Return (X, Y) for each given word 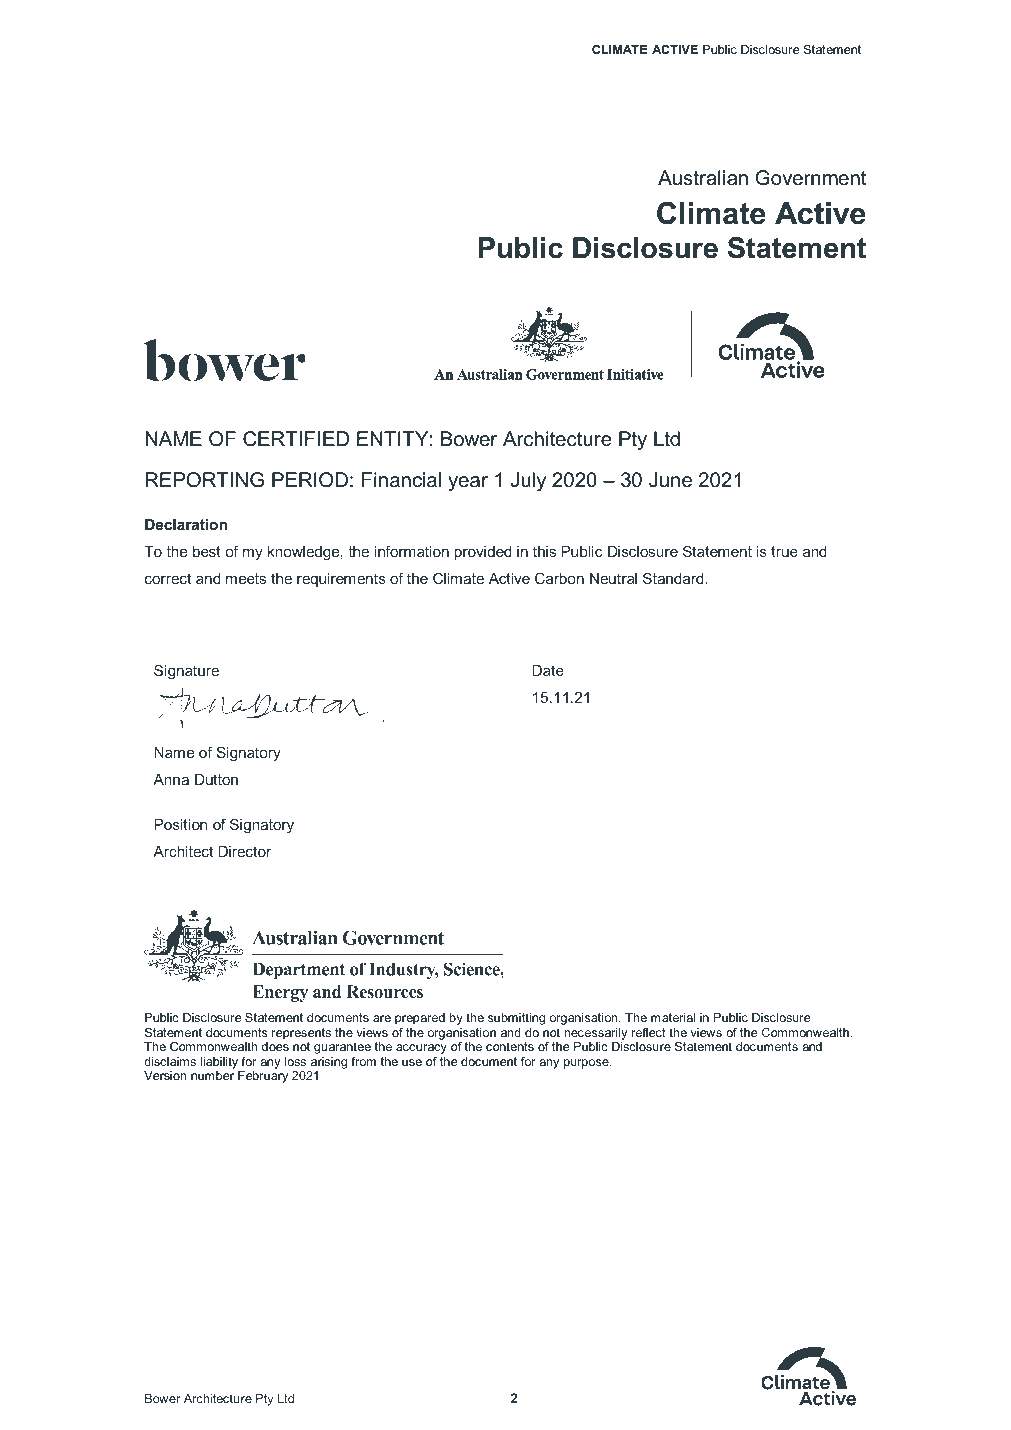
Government (811, 178)
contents (510, 1046)
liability (219, 1063)
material (673, 1017)
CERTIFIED (296, 439)
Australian (703, 178)
